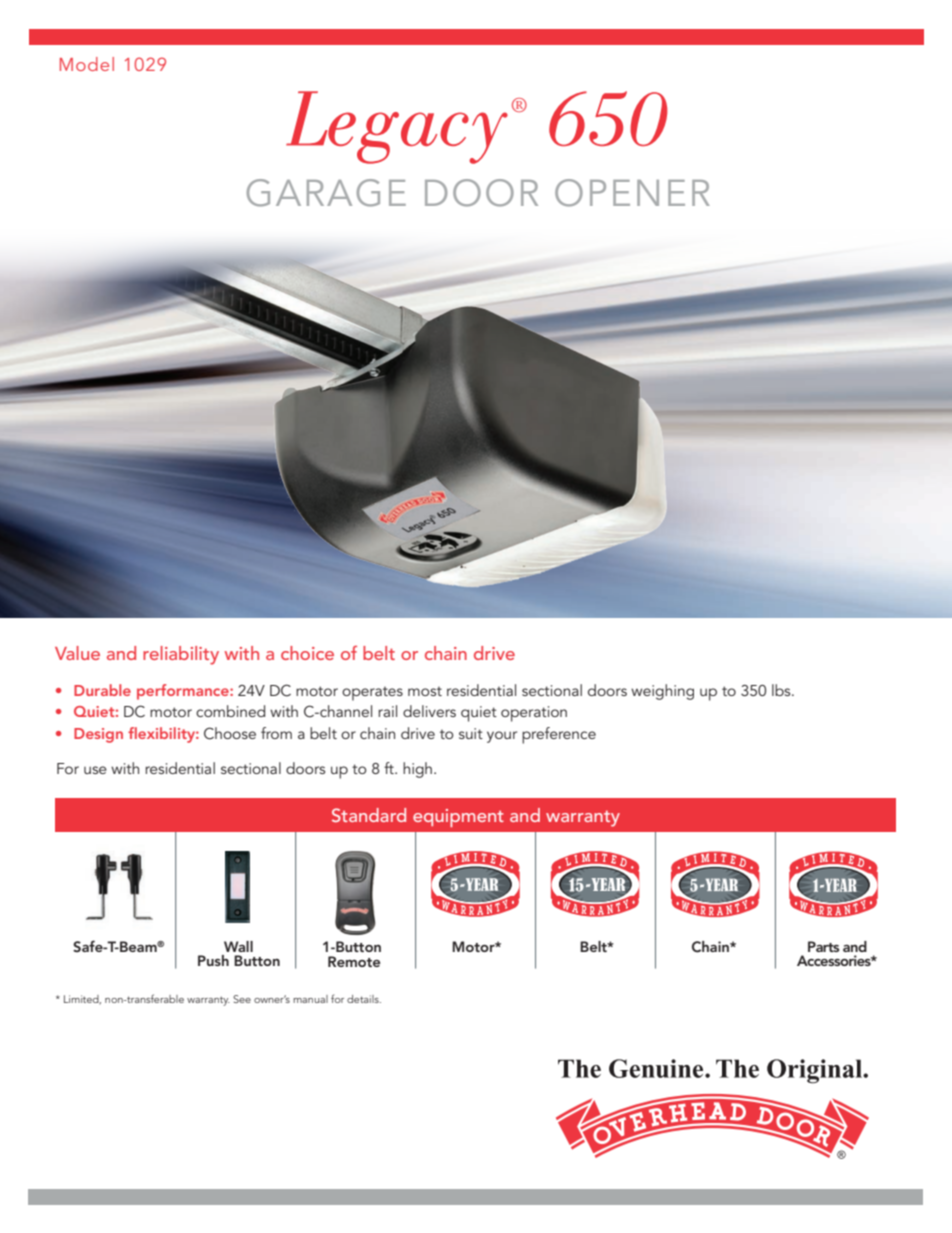  What do you see at coordinates (213, 960) in the page?
I see `Push` at bounding box center [213, 960].
